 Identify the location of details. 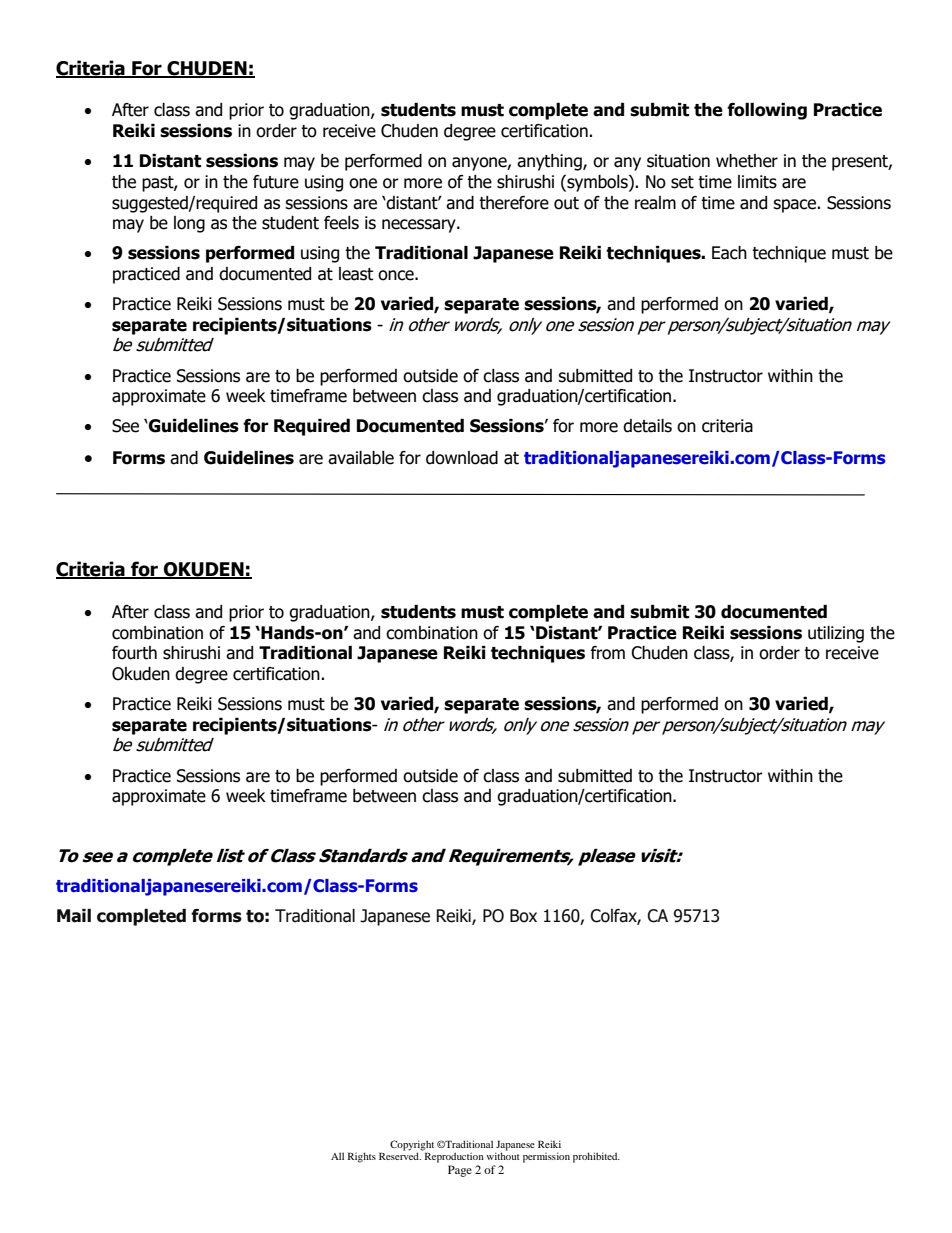
(647, 426).
